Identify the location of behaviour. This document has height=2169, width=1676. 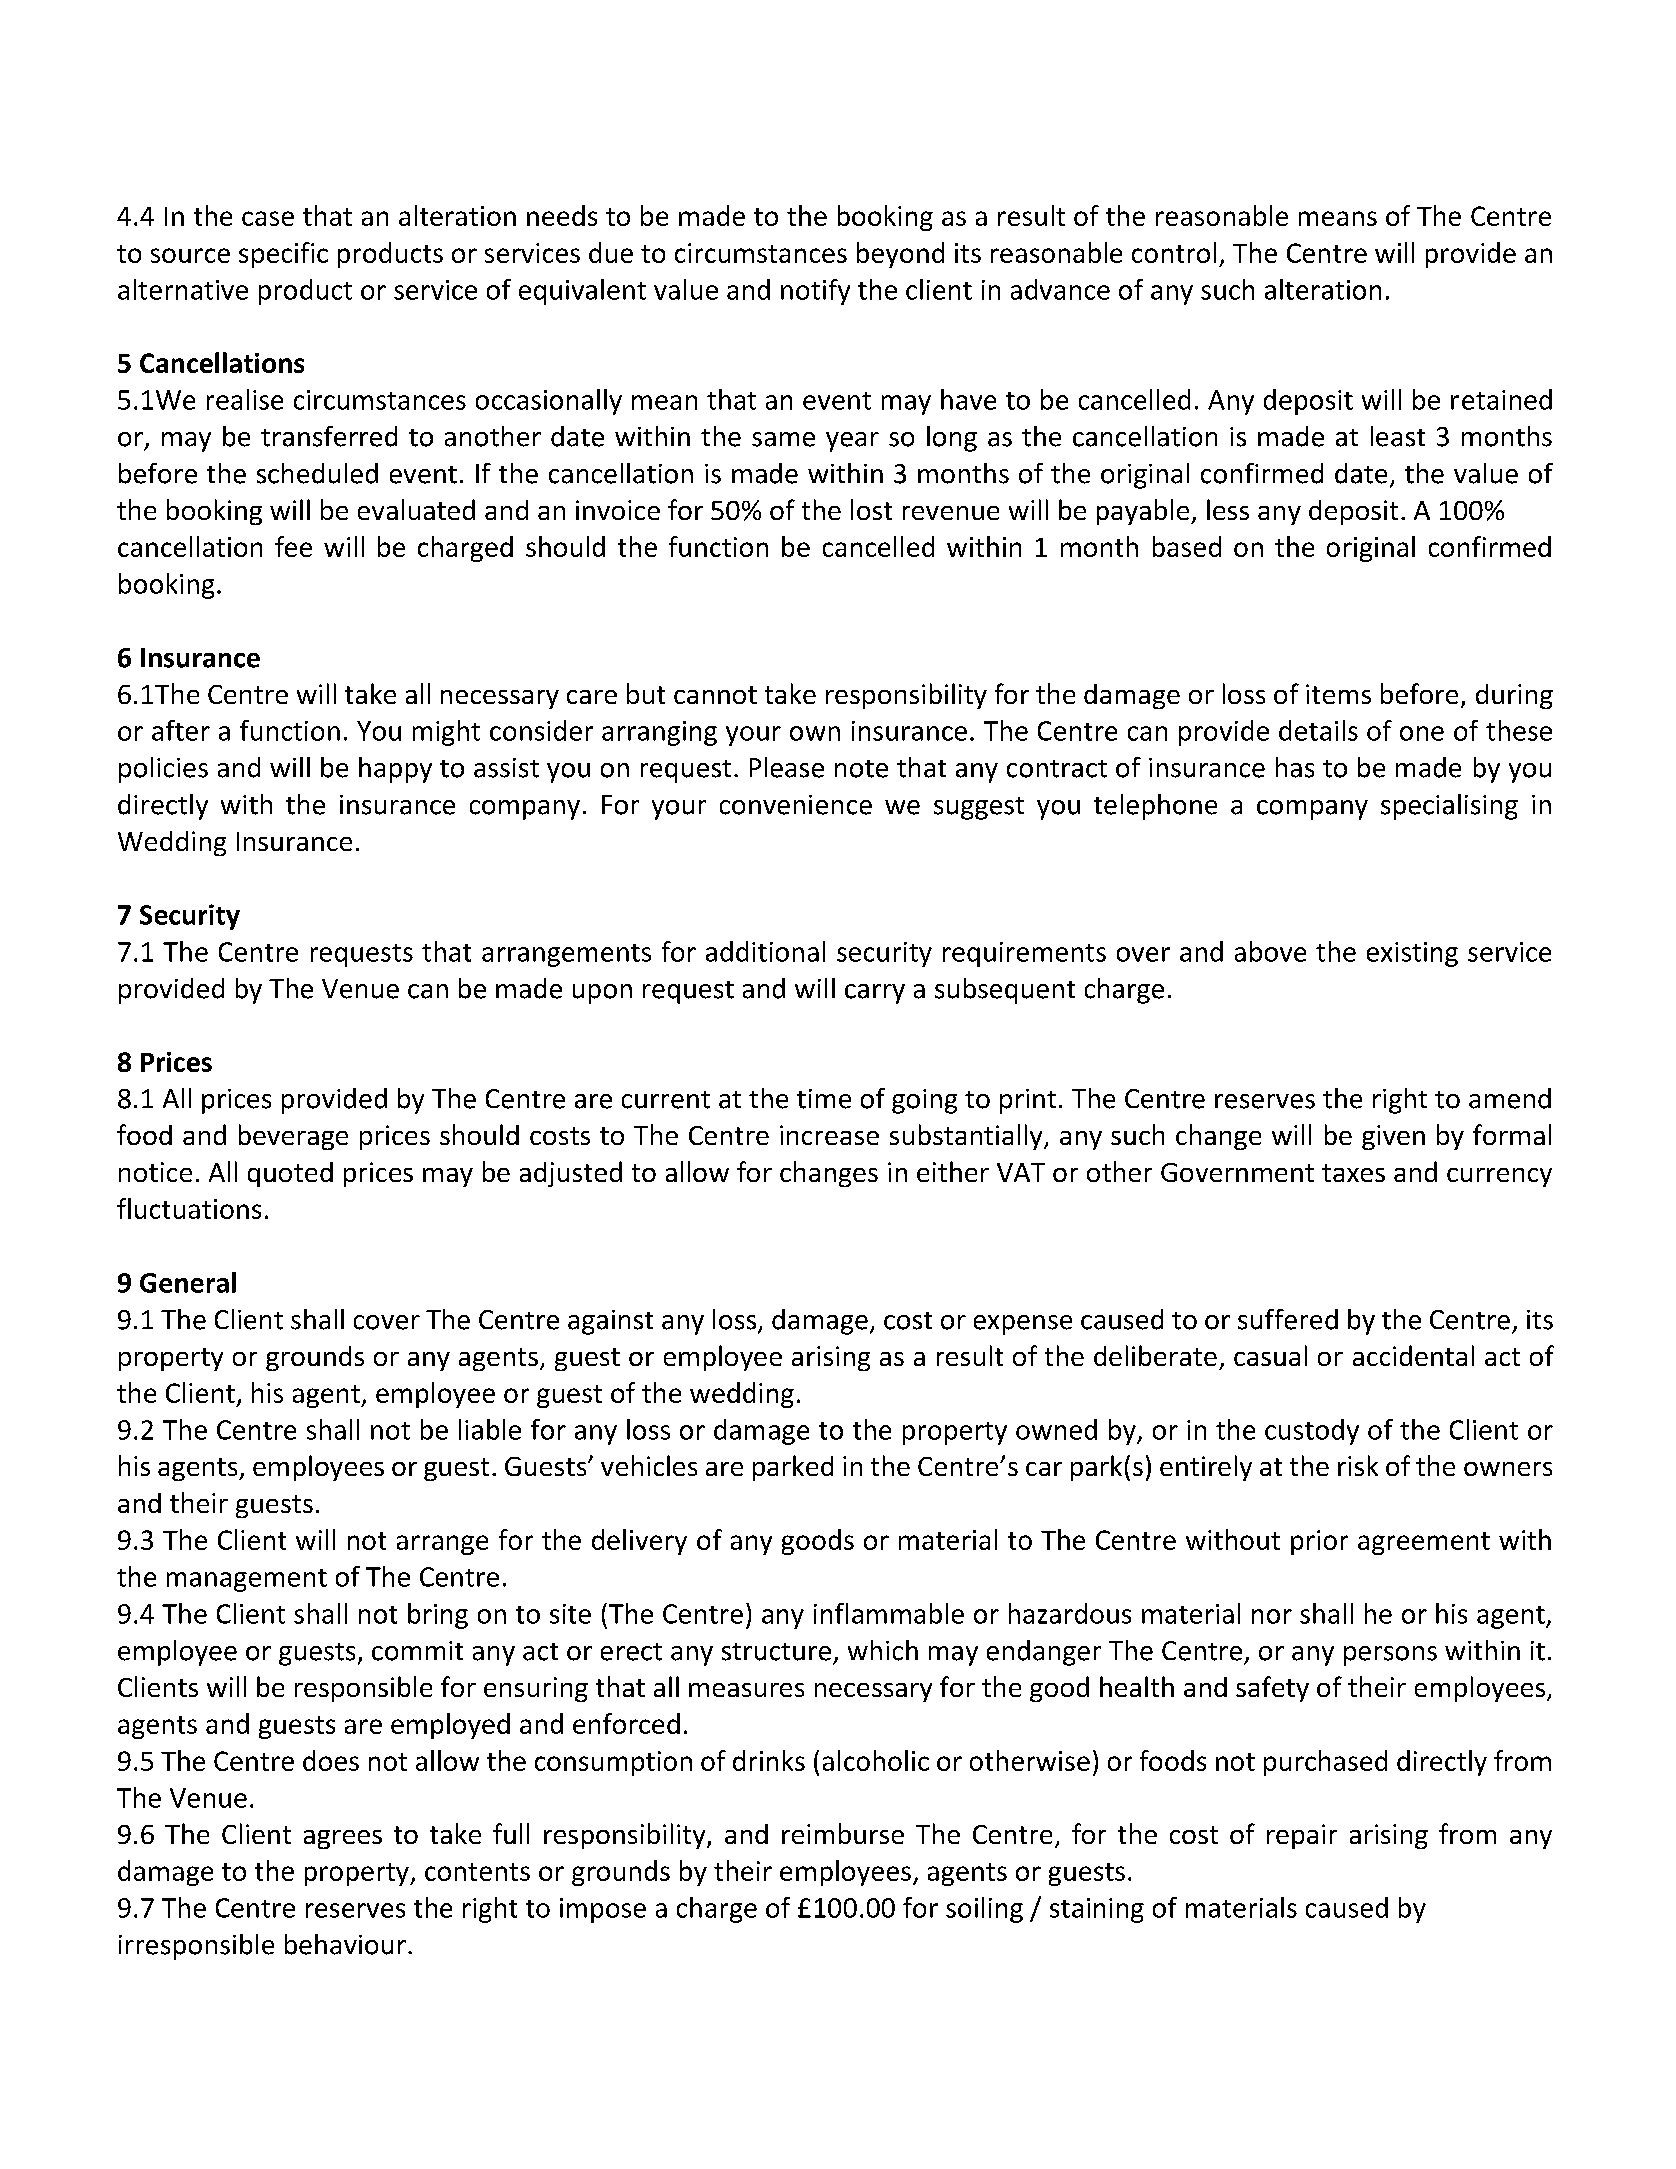
(345, 1944).
